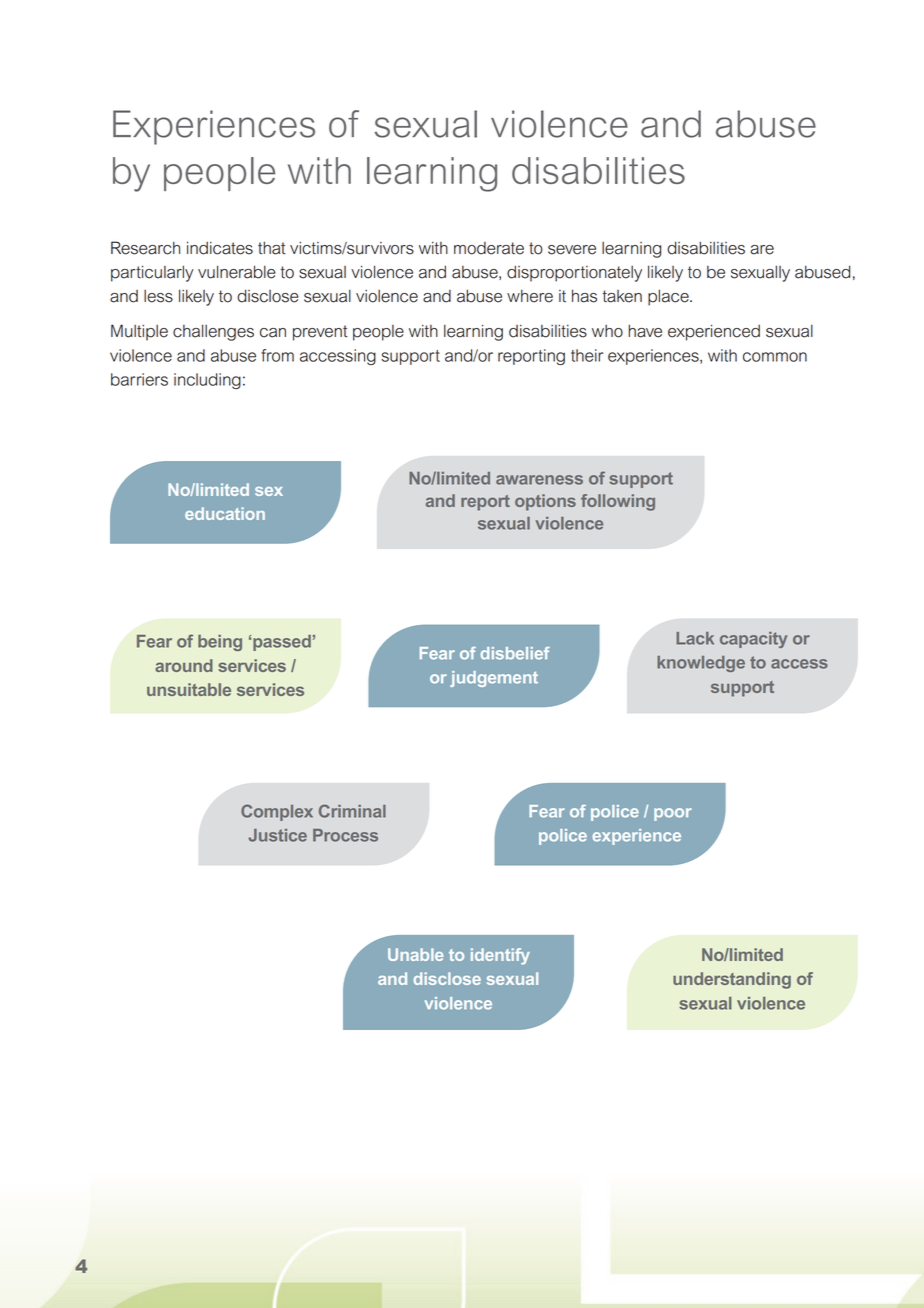  I want to click on being, so click(220, 643).
